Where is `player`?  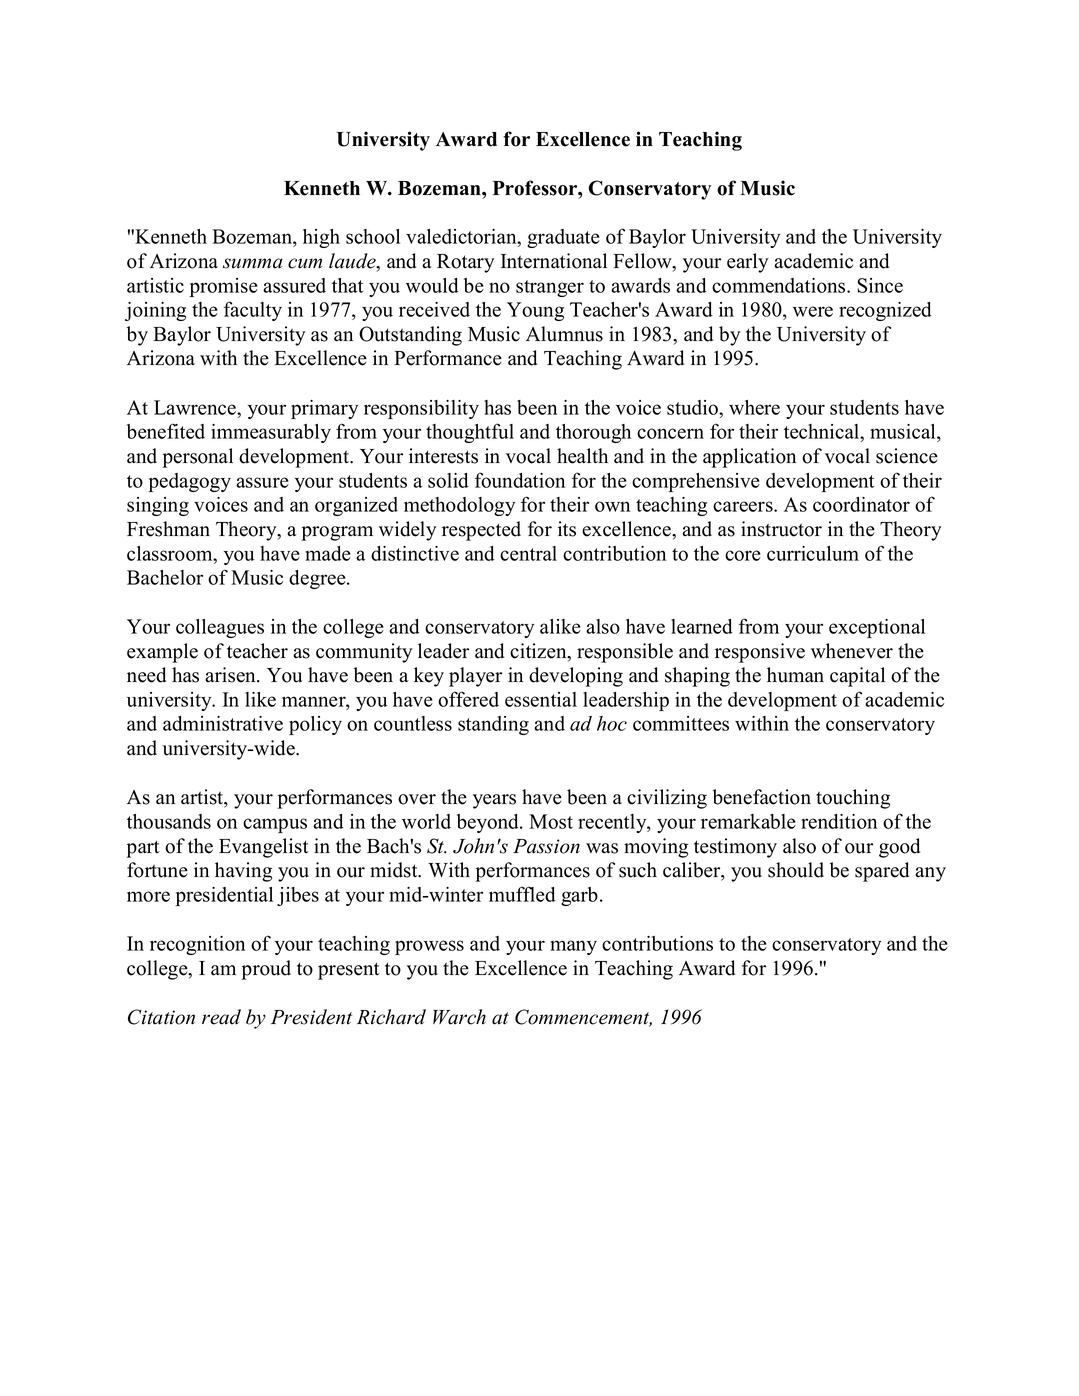 player is located at coordinates (475, 677).
